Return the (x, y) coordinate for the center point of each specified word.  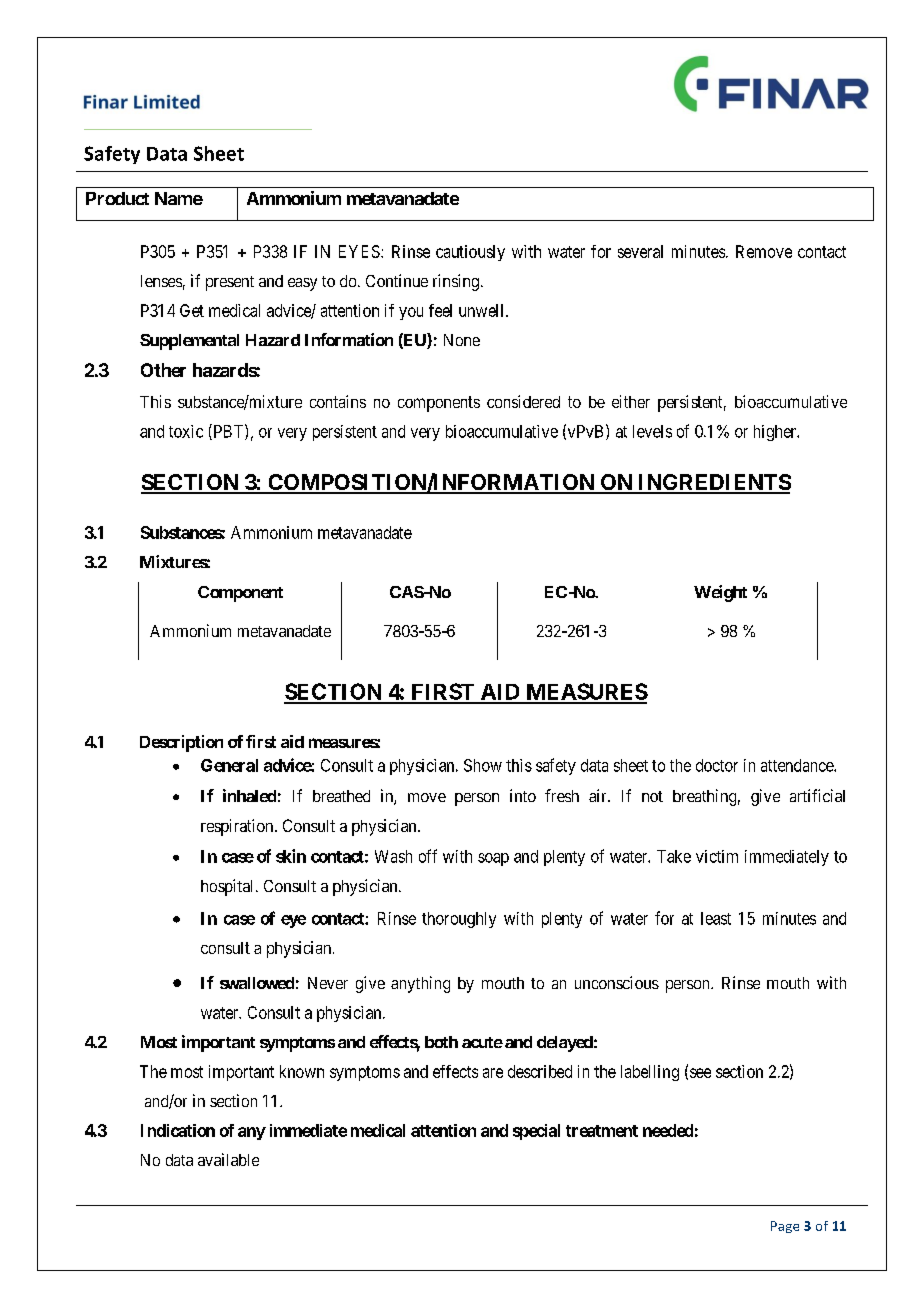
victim (717, 856)
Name (179, 198)
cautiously (470, 253)
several (640, 251)
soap (493, 859)
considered (523, 401)
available (228, 1159)
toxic (186, 431)
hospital (226, 887)
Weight (720, 593)
